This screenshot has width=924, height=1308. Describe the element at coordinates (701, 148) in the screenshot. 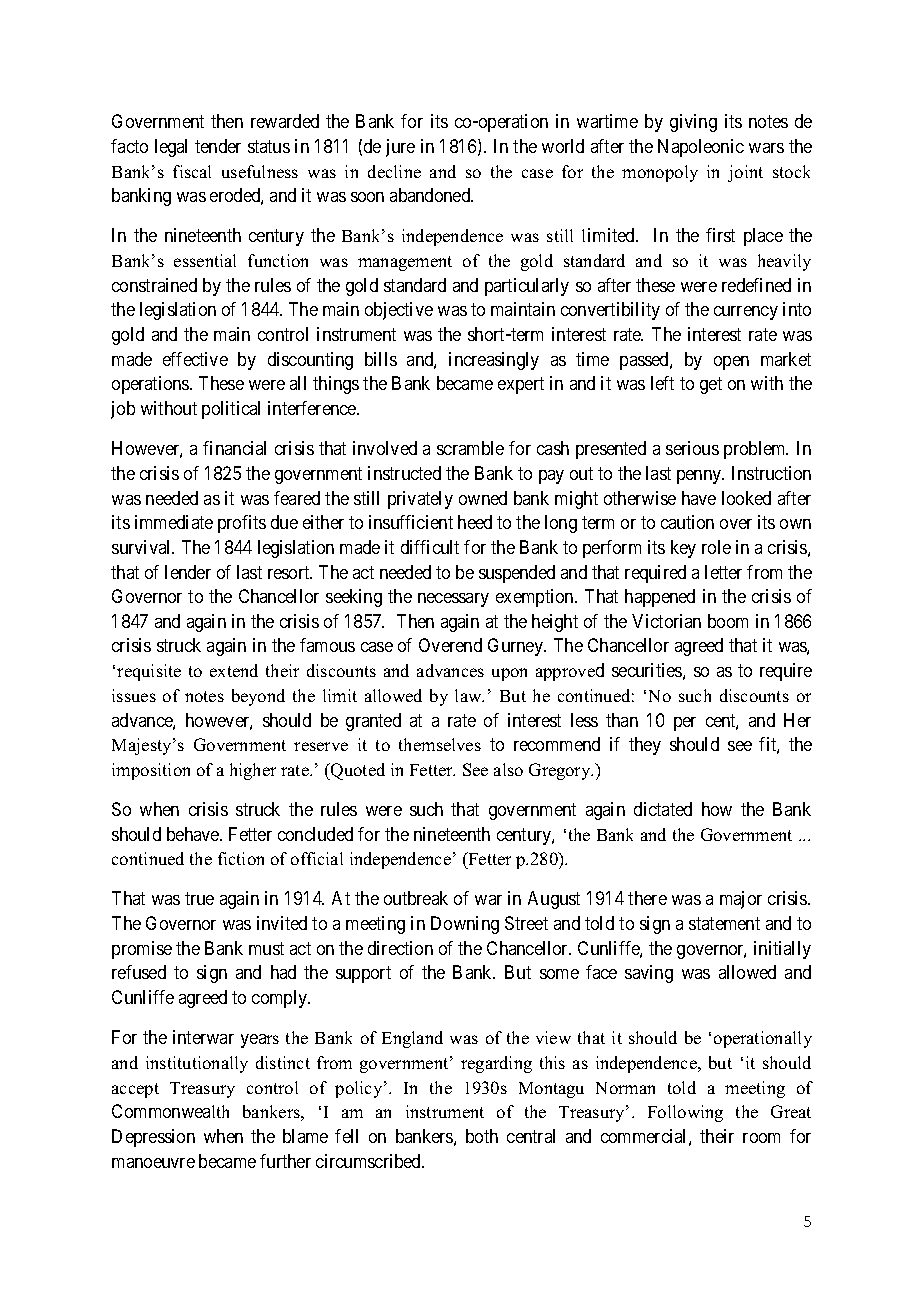

I see `Napoleonic` at that location.
